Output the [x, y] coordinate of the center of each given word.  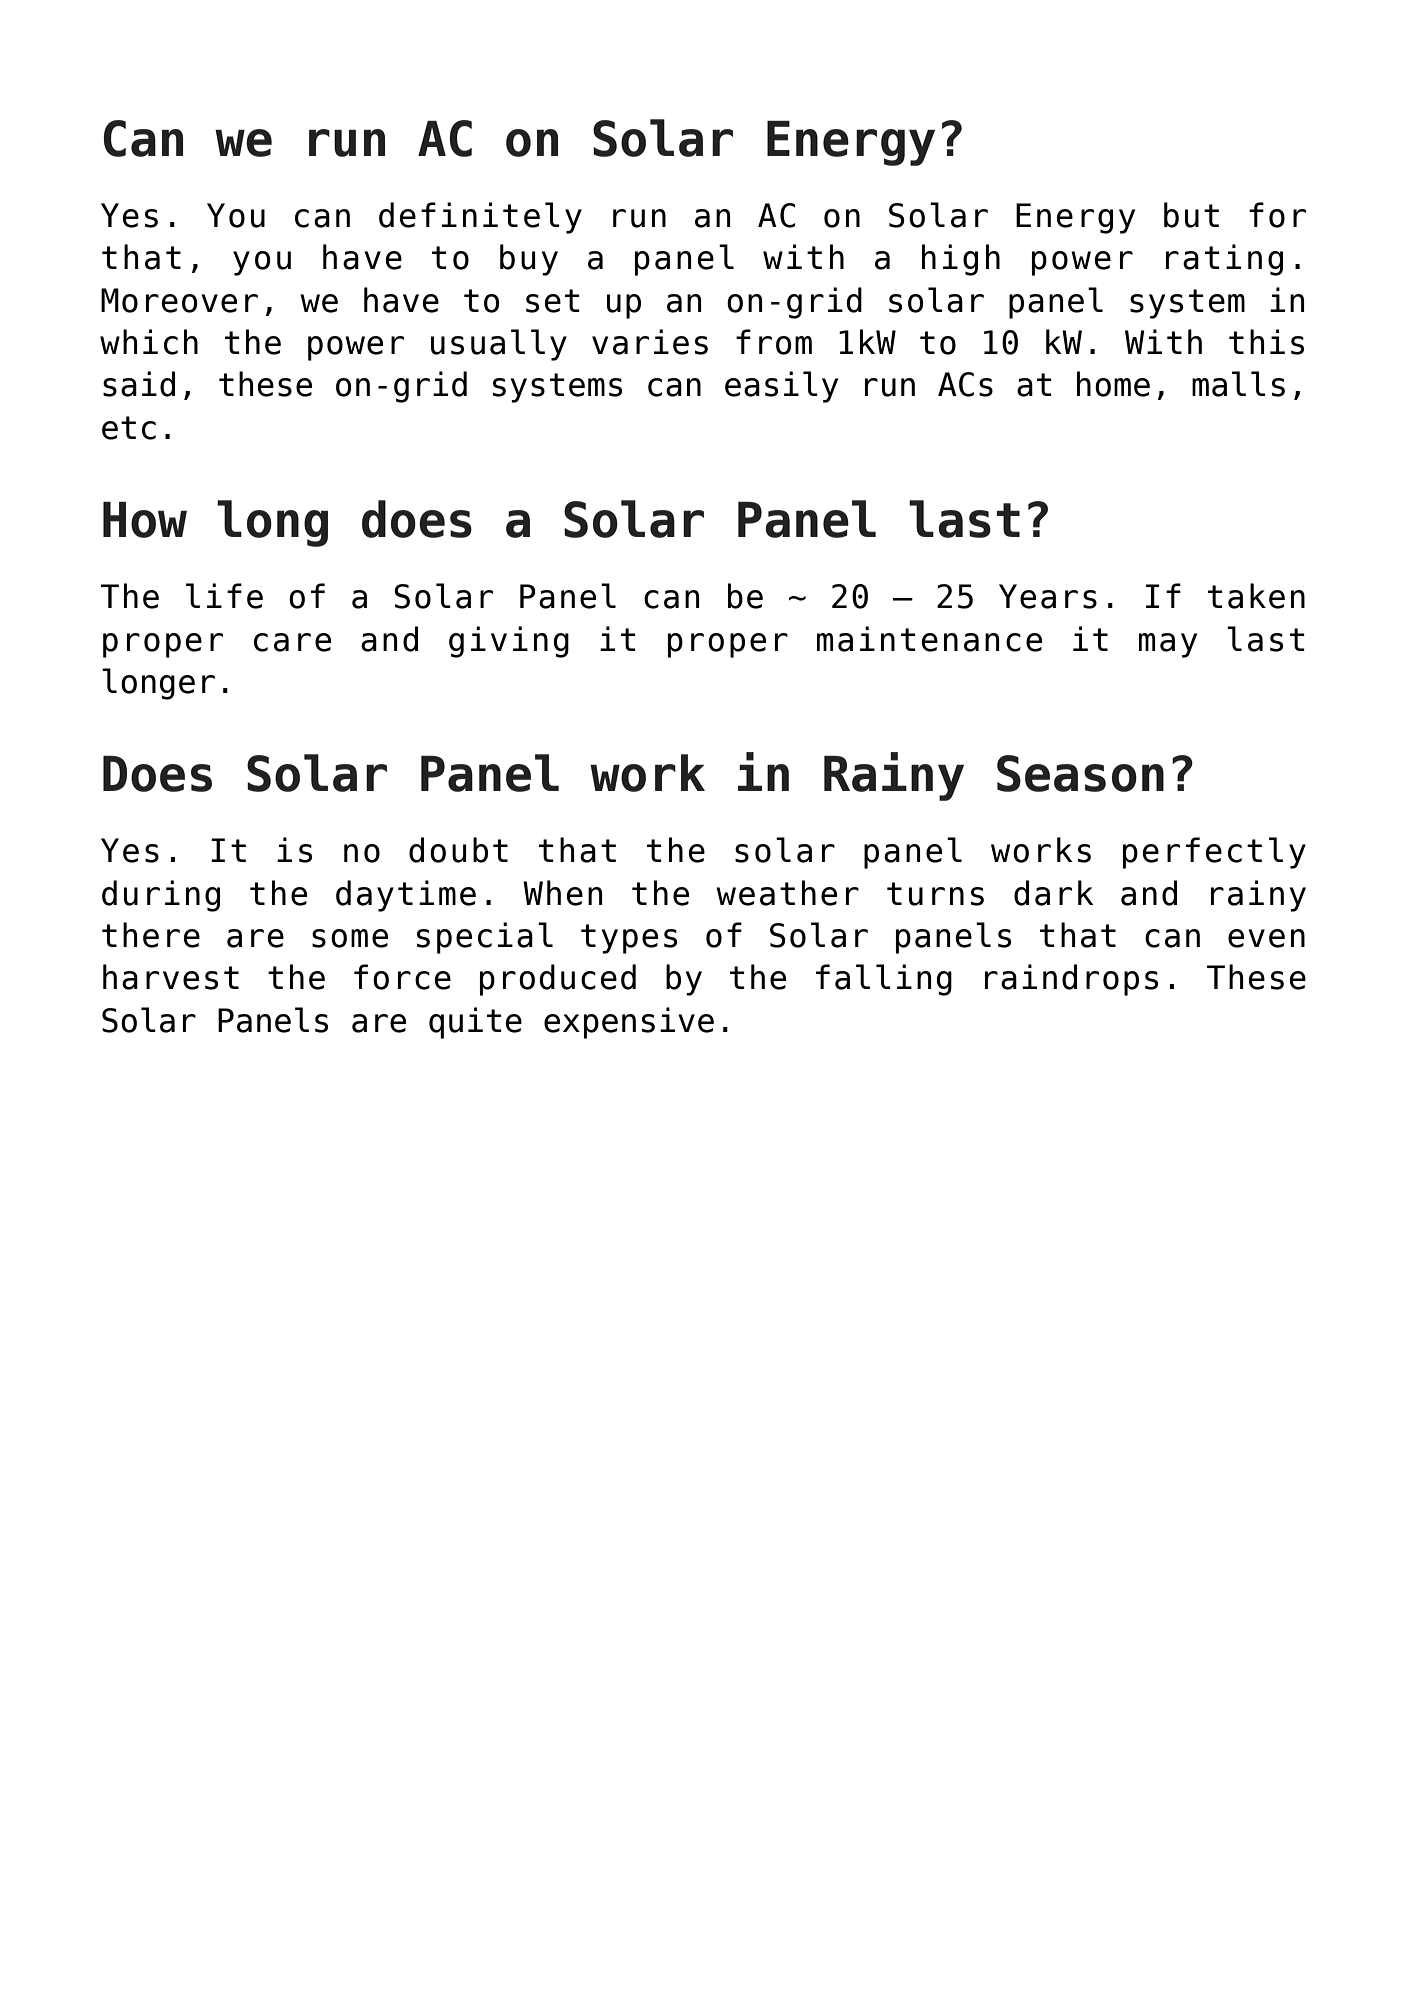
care [292, 642]
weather [787, 893]
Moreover [179, 300]
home [1113, 384]
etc [129, 428]
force [402, 977]
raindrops [1071, 980]
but [1191, 215]
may [1168, 645]
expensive [629, 1023]
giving [509, 642]
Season [1080, 773]
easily [781, 387]
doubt [458, 850]
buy [529, 260]
